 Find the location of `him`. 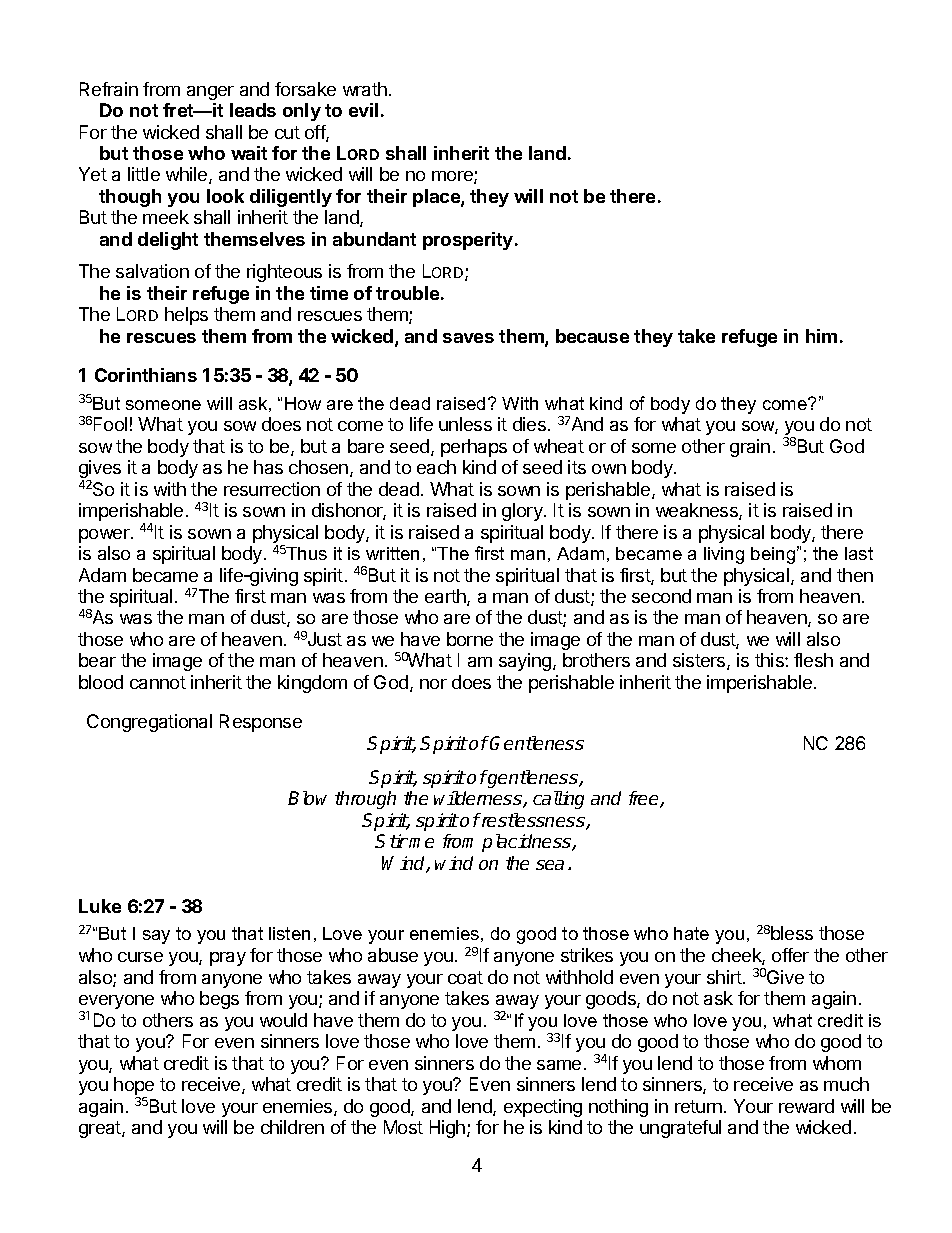

him is located at coordinates (821, 336).
